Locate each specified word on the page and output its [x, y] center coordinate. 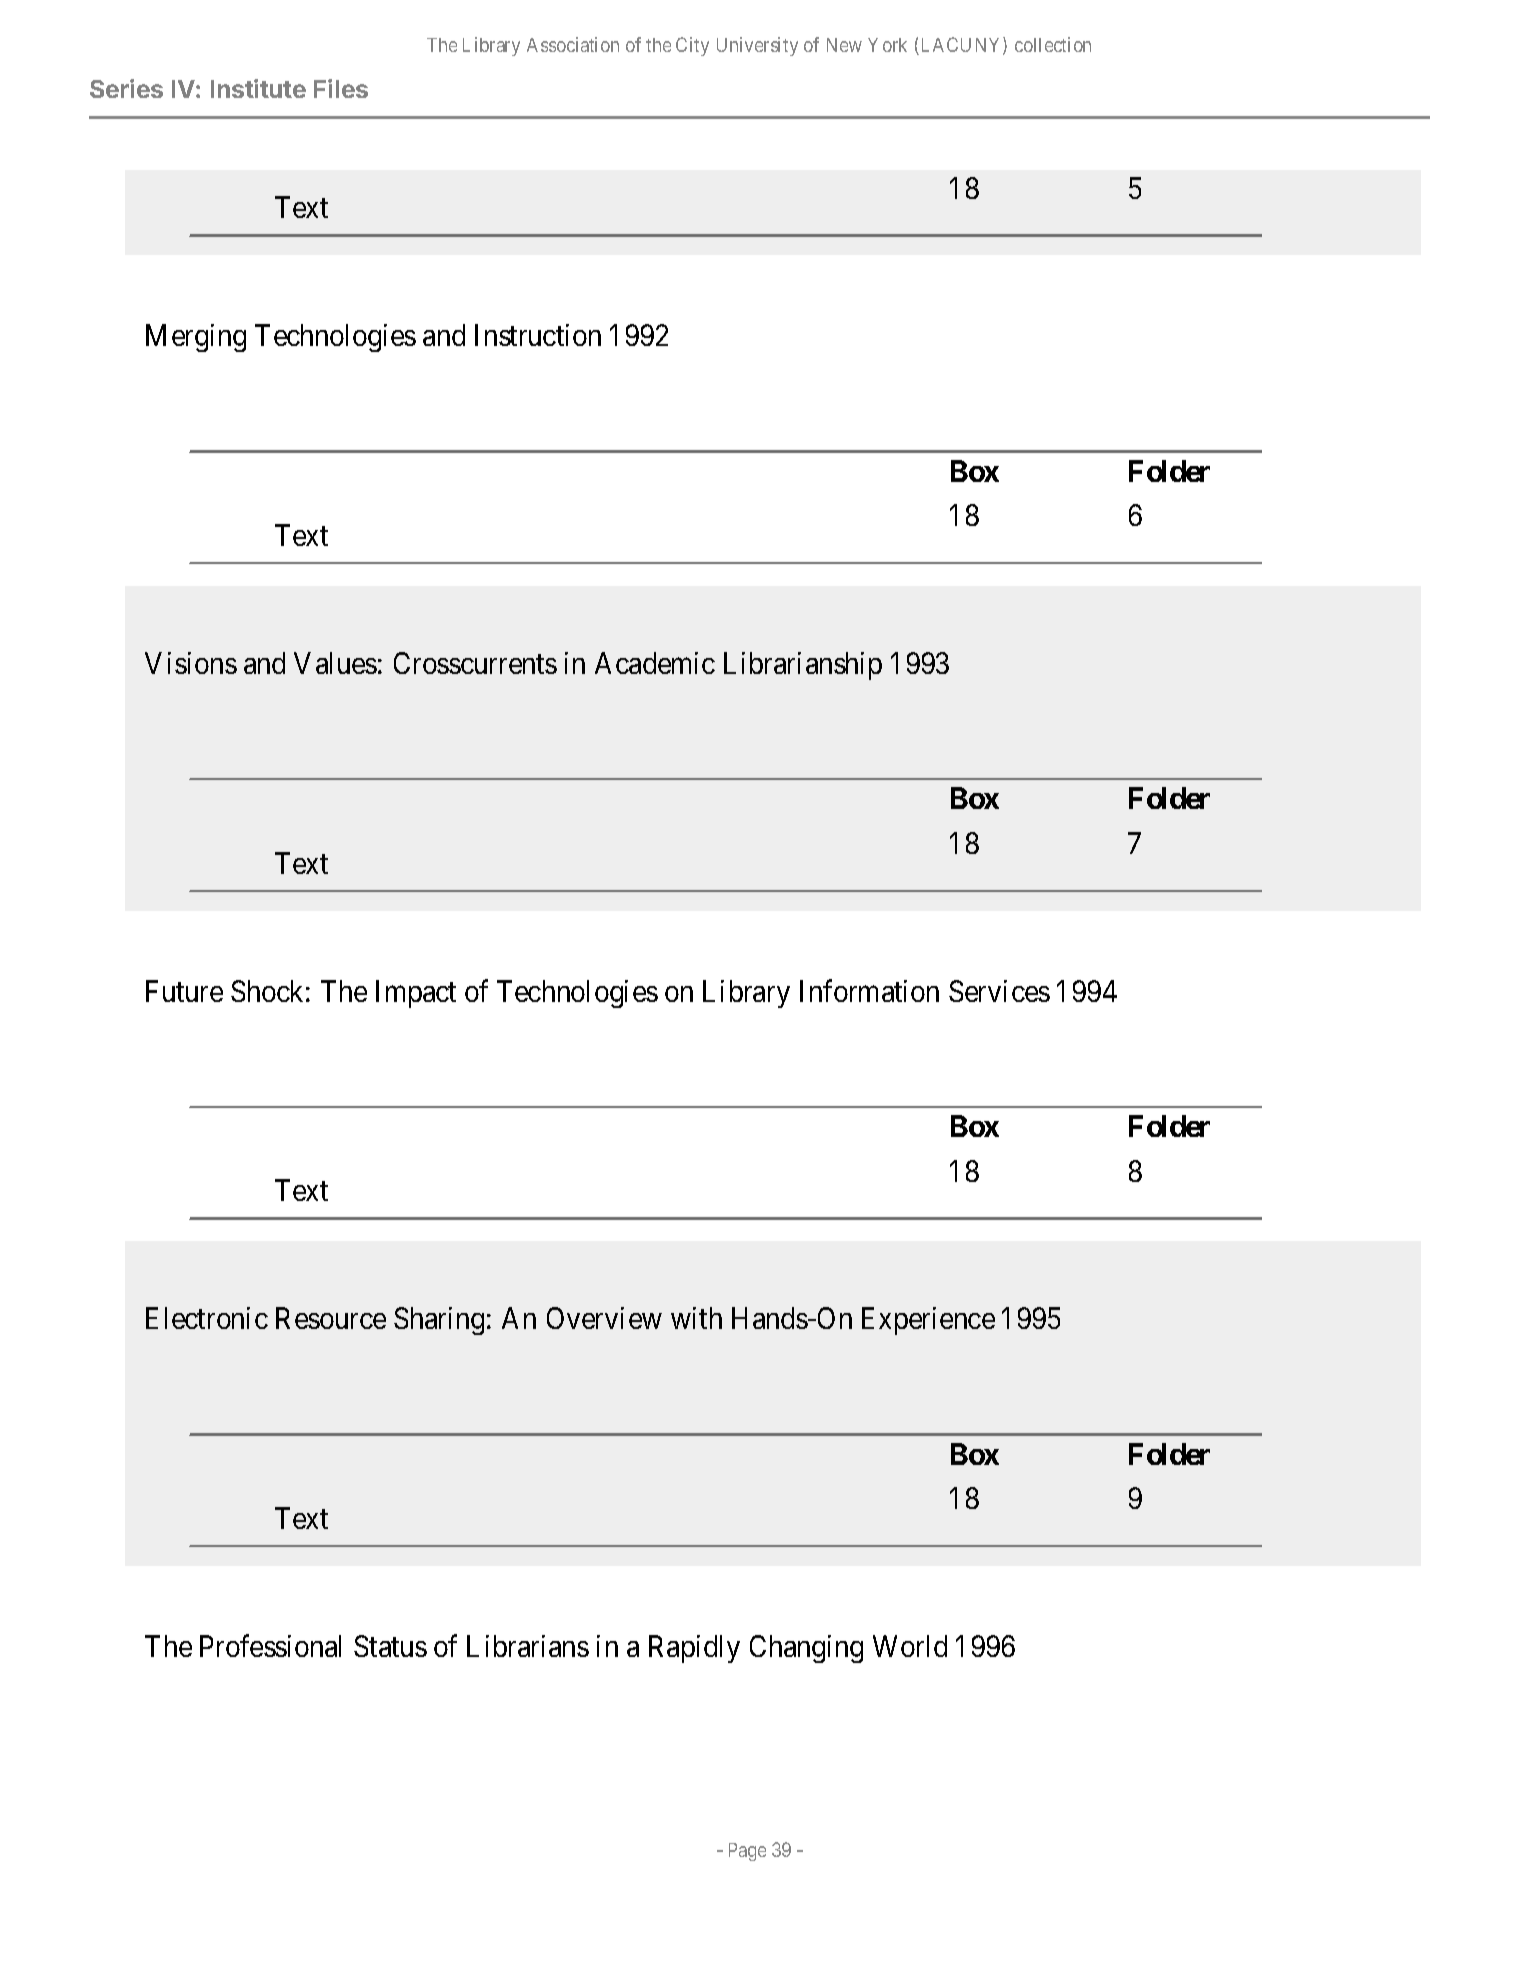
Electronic [207, 1318]
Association [573, 44]
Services [999, 991]
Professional [270, 1646]
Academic [655, 663]
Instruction [538, 335]
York [887, 45]
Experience [928, 1321]
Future [184, 991]
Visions [191, 663]
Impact [416, 994]
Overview [604, 1318]
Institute [258, 88]
